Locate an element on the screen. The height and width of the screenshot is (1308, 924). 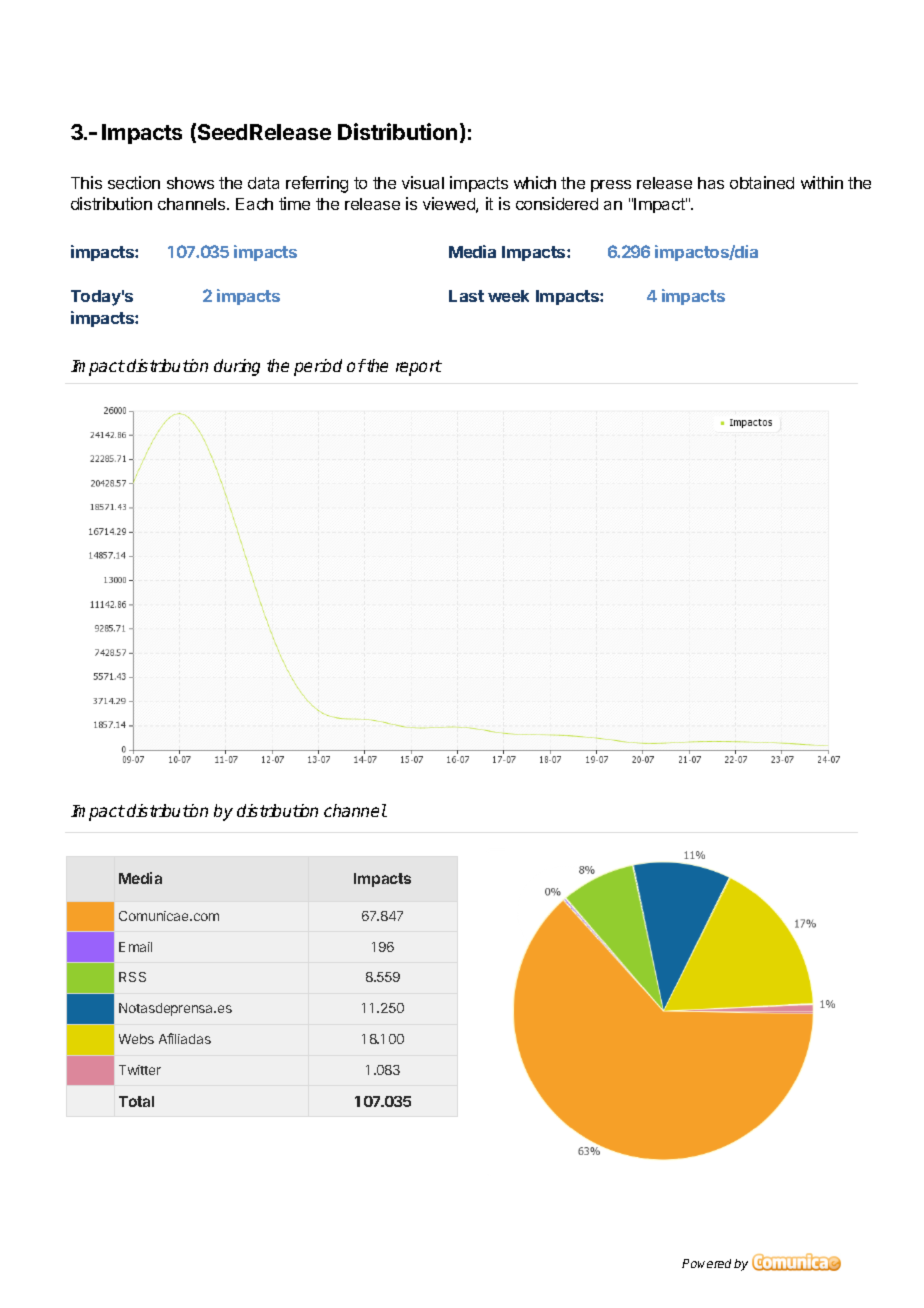
shows is located at coordinates (190, 183).
